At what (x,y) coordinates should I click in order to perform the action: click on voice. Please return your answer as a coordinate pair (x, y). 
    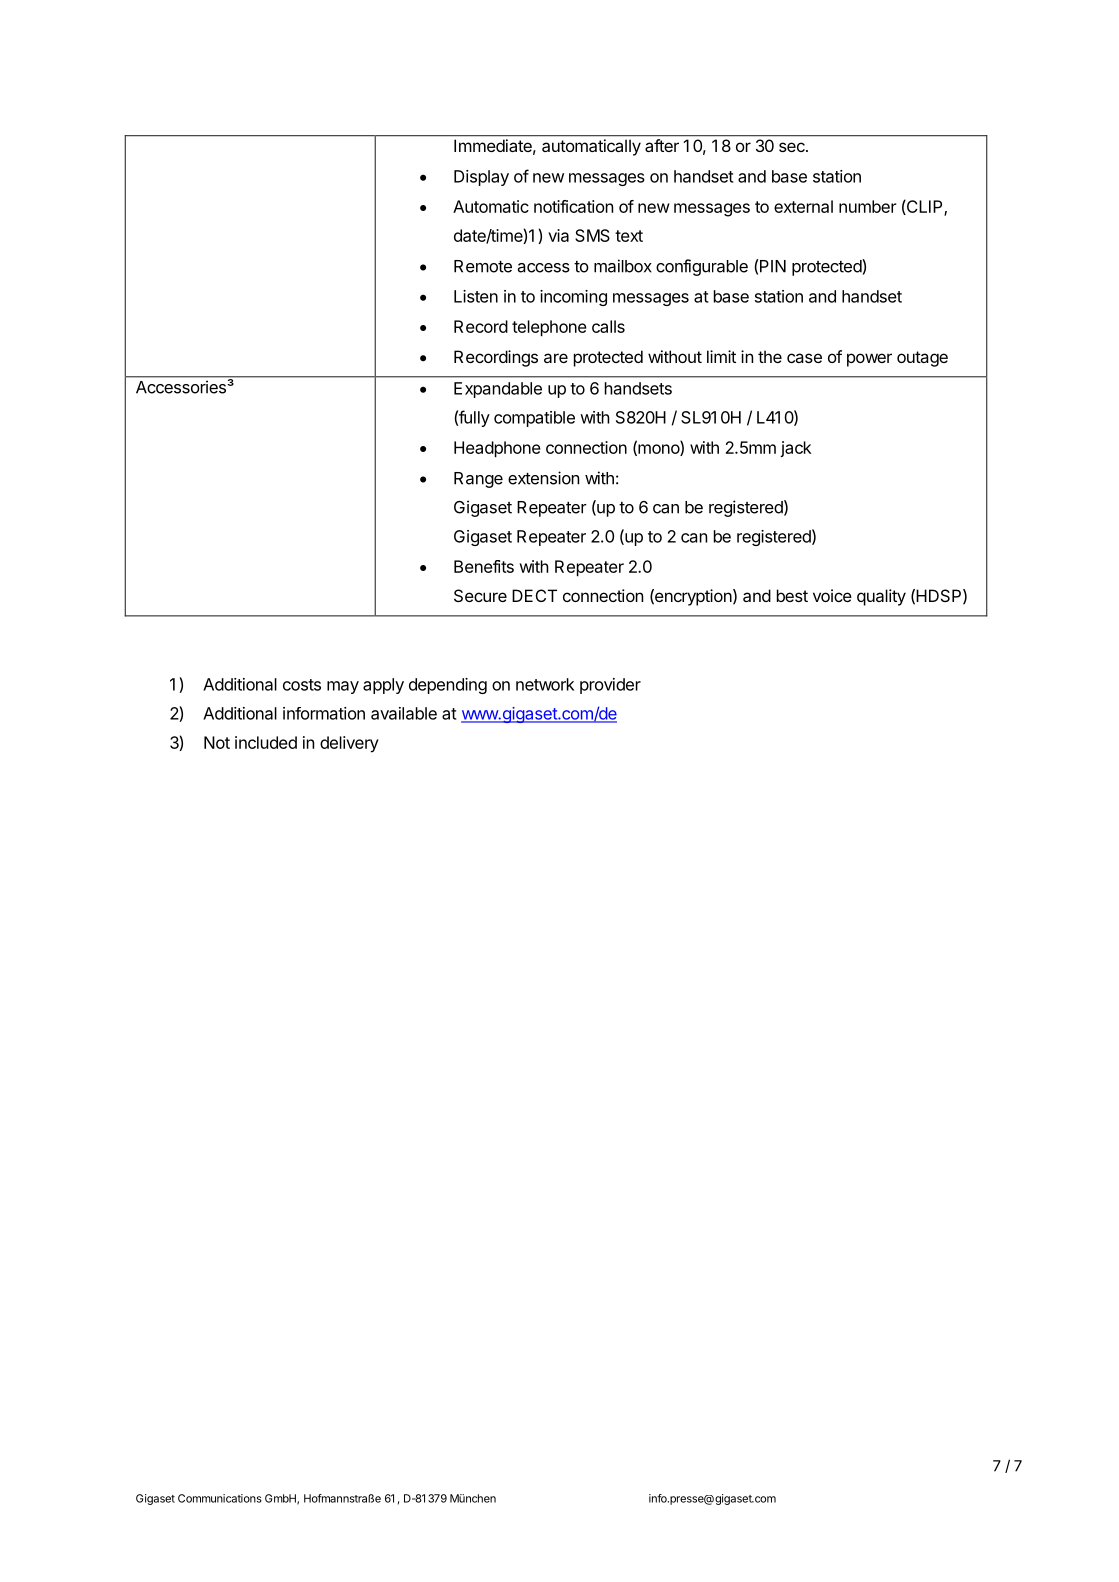
    Looking at the image, I should click on (832, 595).
